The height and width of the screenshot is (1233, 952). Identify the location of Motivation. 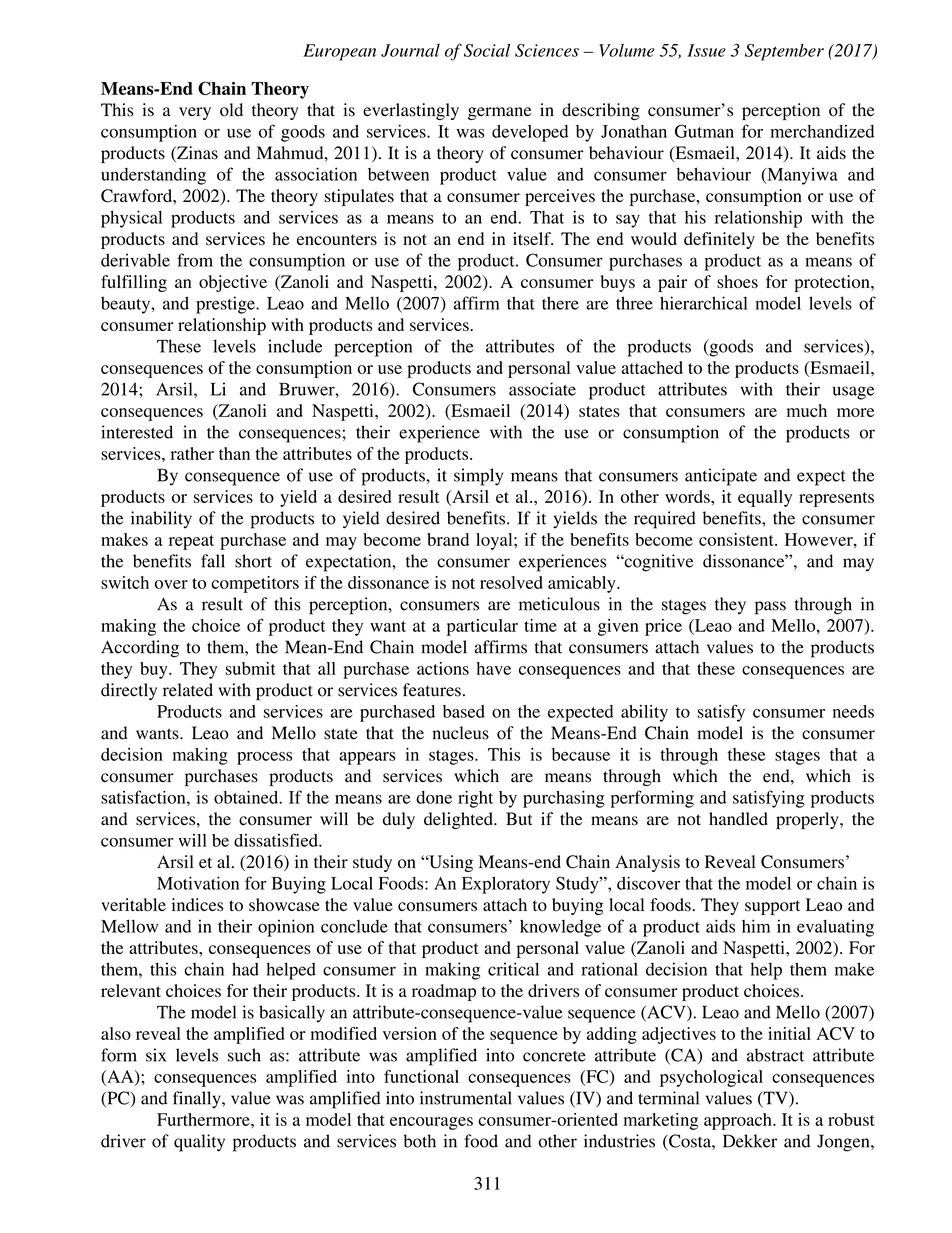
(198, 883).
